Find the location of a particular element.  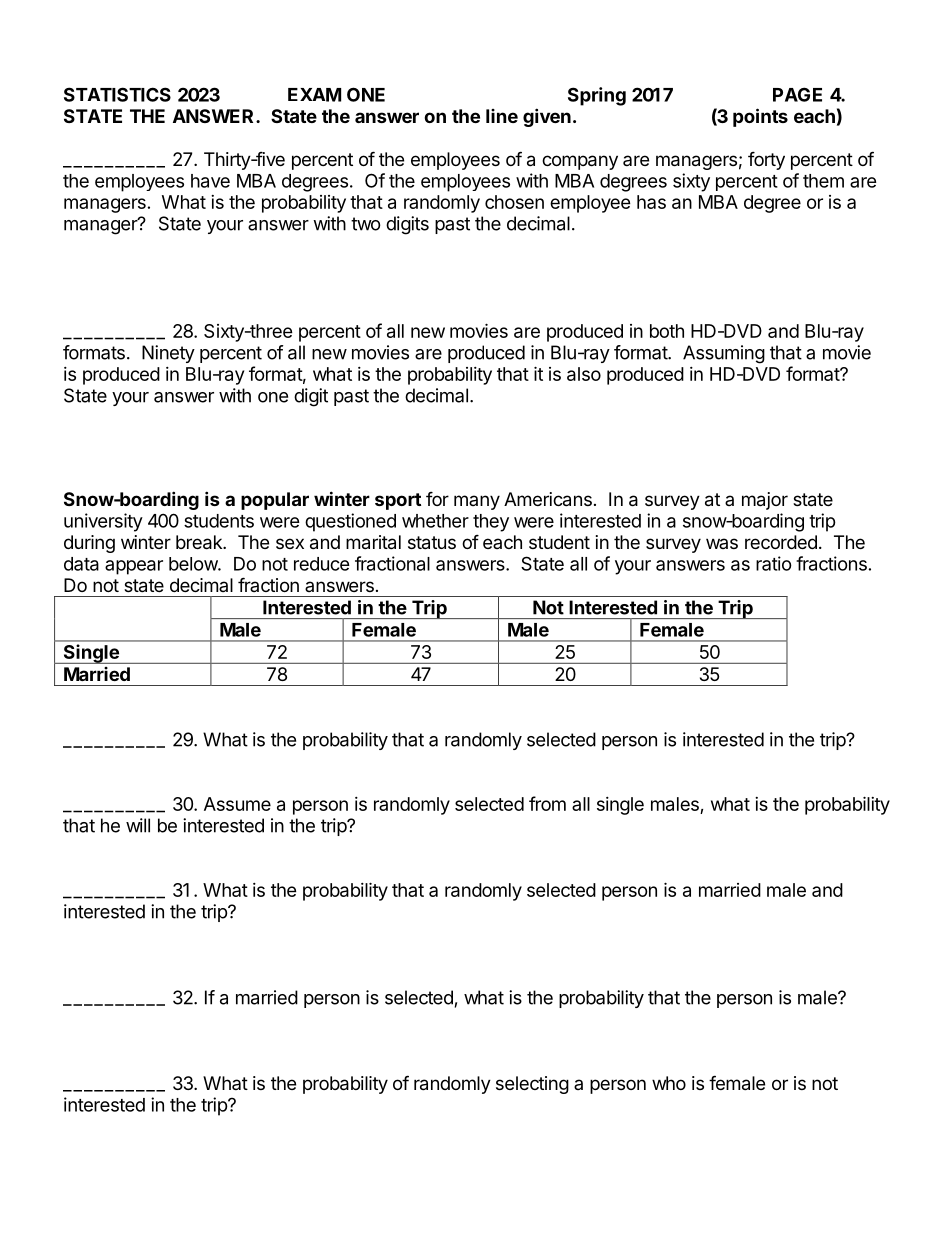

Assuming is located at coordinates (724, 354).
